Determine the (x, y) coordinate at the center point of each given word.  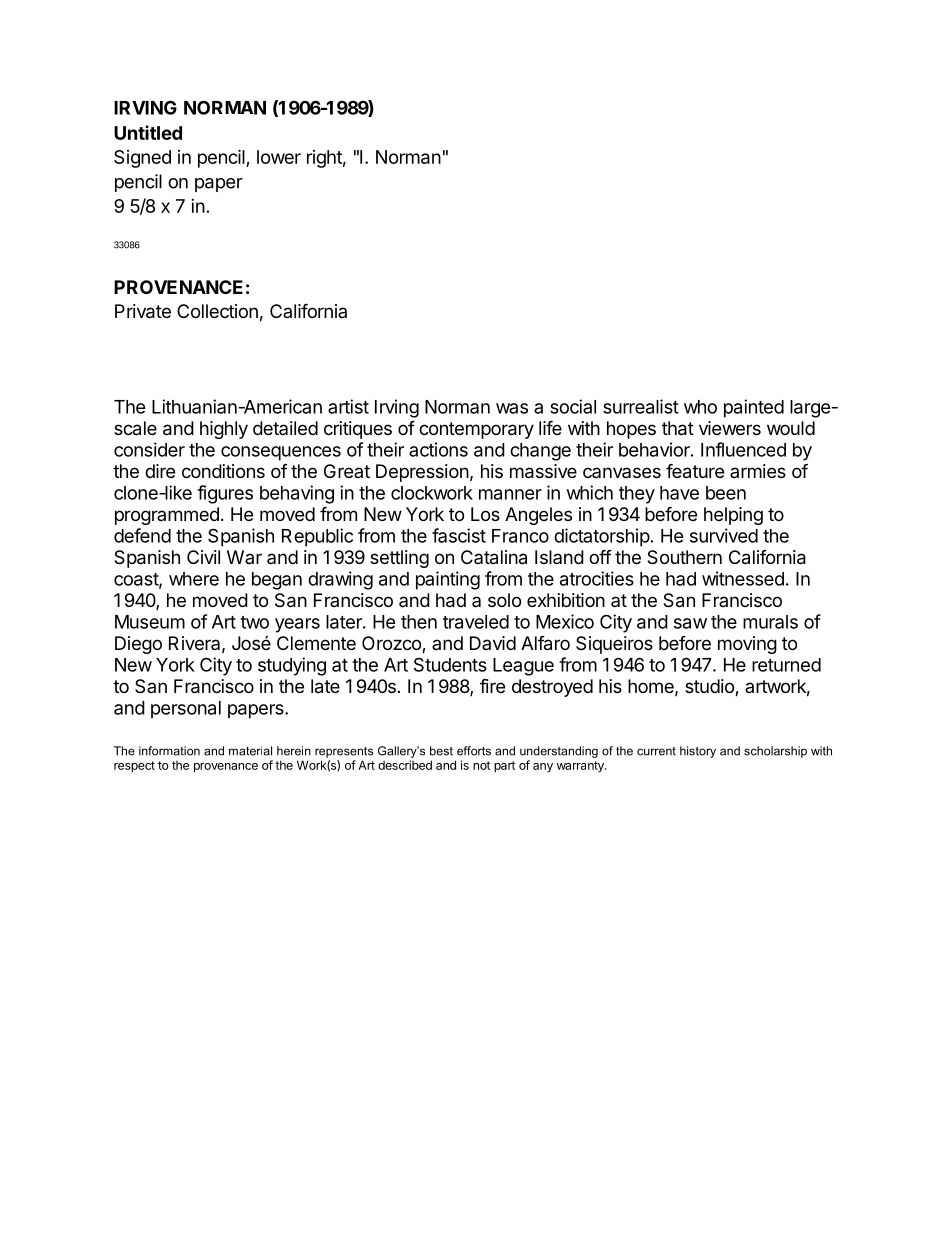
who (700, 407)
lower (279, 157)
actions (438, 449)
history (698, 752)
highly (224, 430)
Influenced (743, 449)
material (250, 751)
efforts (474, 751)
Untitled (148, 132)
